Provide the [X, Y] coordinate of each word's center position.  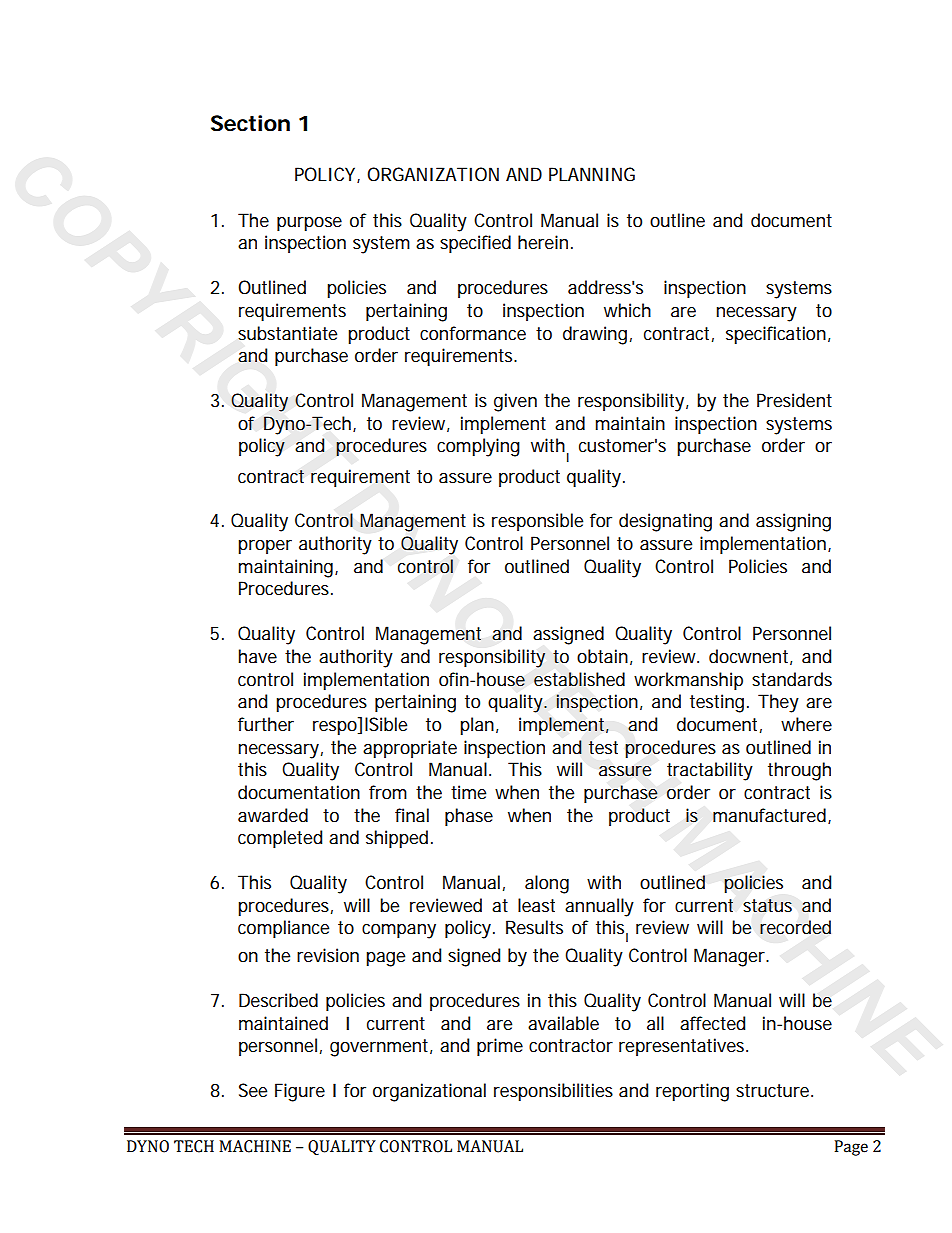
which [627, 310]
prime [500, 1047]
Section [250, 123]
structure [774, 1091]
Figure [300, 1092]
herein [545, 242]
